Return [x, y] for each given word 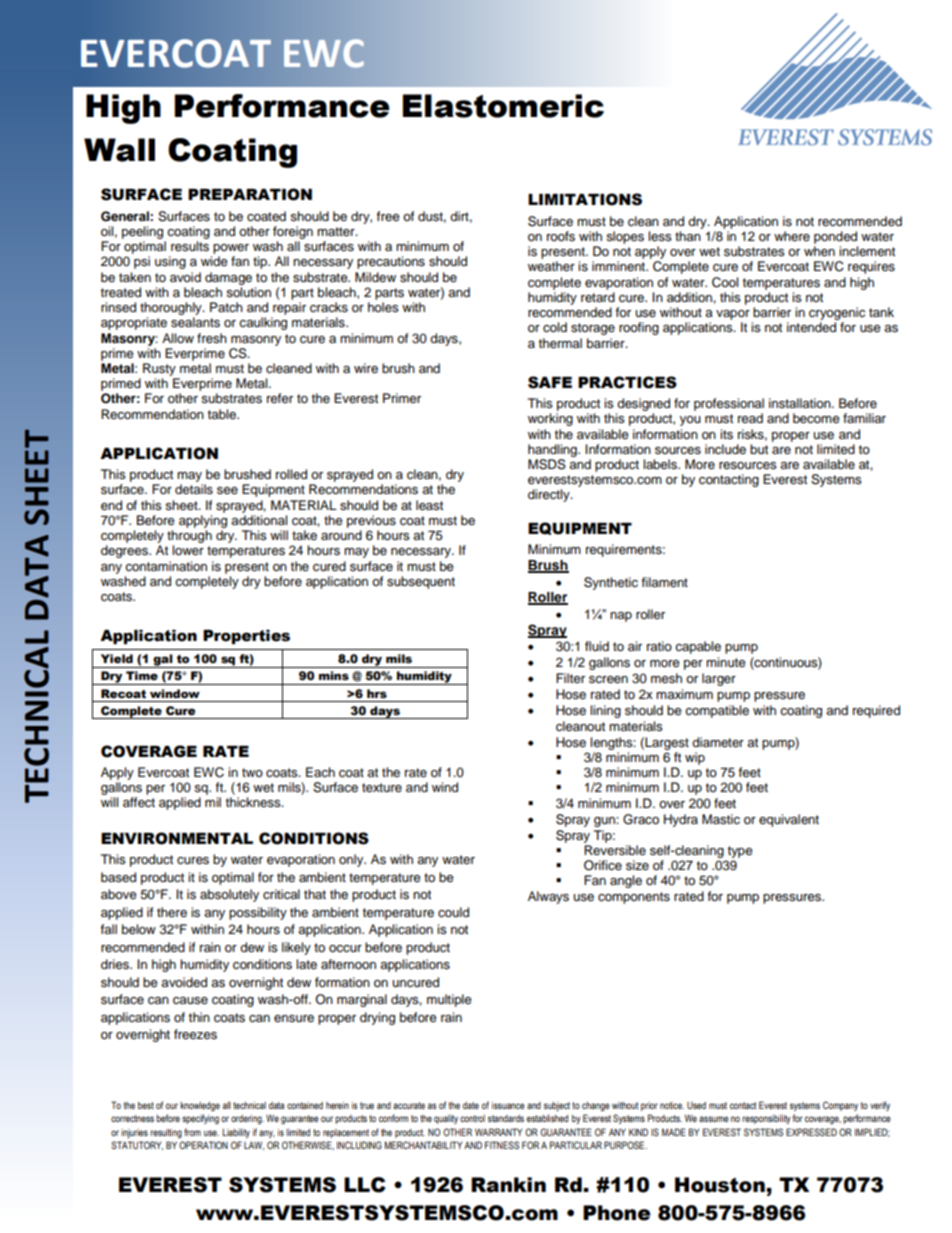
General [126, 216]
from [192, 1132]
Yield [117, 659]
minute [726, 662]
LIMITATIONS [585, 199]
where [792, 236]
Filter [570, 678]
